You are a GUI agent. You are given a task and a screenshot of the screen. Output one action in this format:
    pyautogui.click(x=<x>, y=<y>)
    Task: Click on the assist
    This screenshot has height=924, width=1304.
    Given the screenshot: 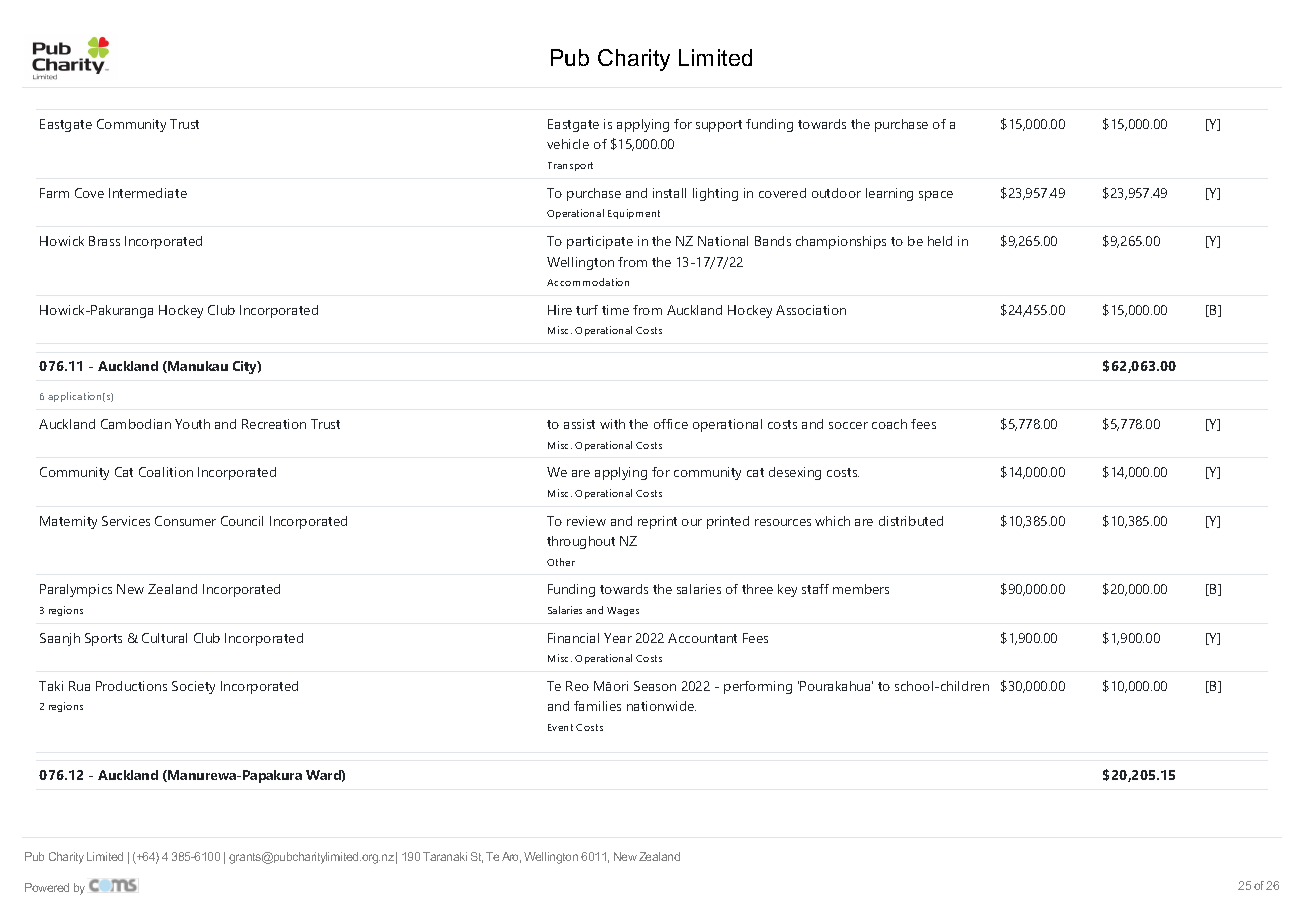 What is the action you would take?
    pyautogui.click(x=579, y=424)
